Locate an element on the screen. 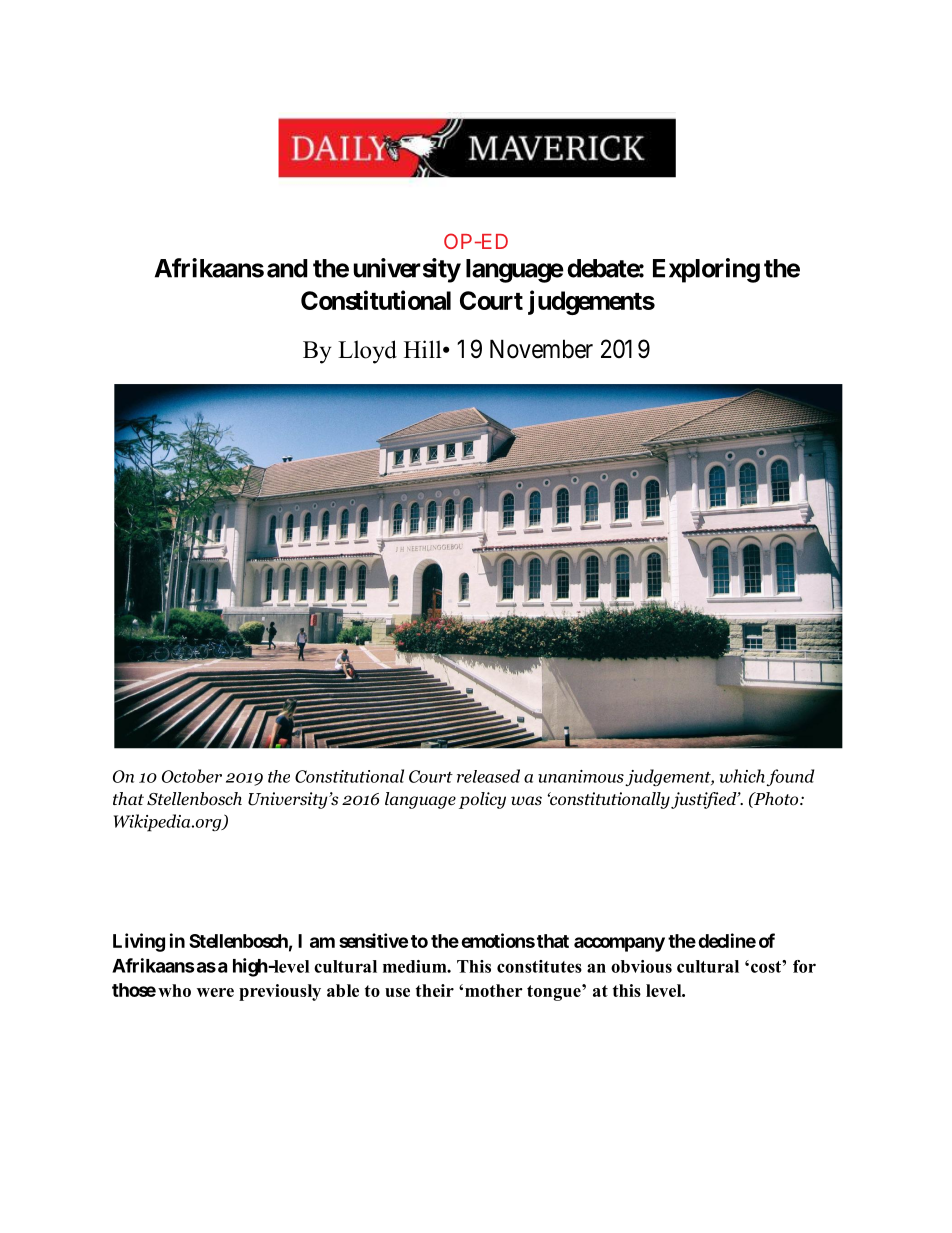  mother is located at coordinates (493, 990).
